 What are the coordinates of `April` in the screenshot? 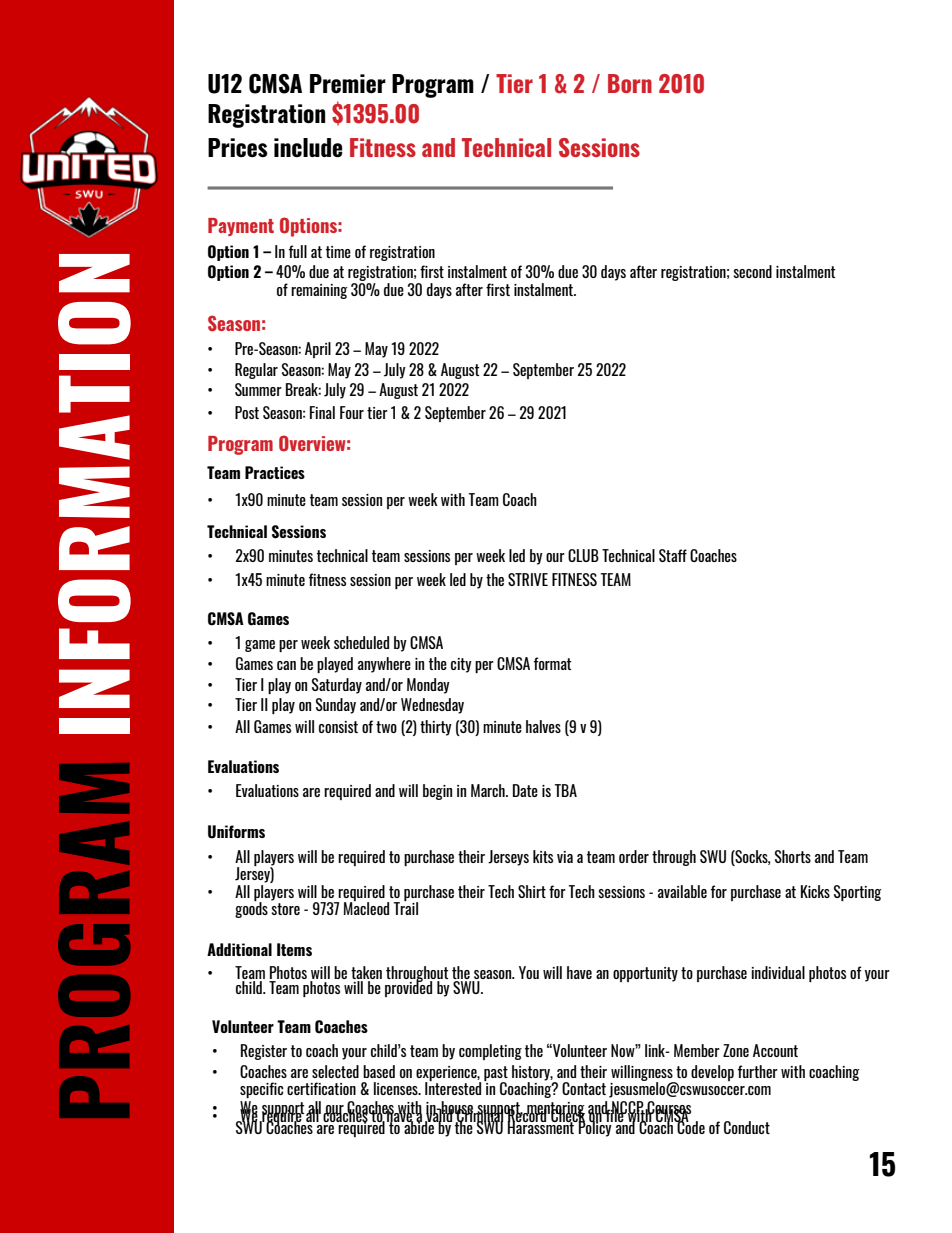 It's located at (318, 350).
